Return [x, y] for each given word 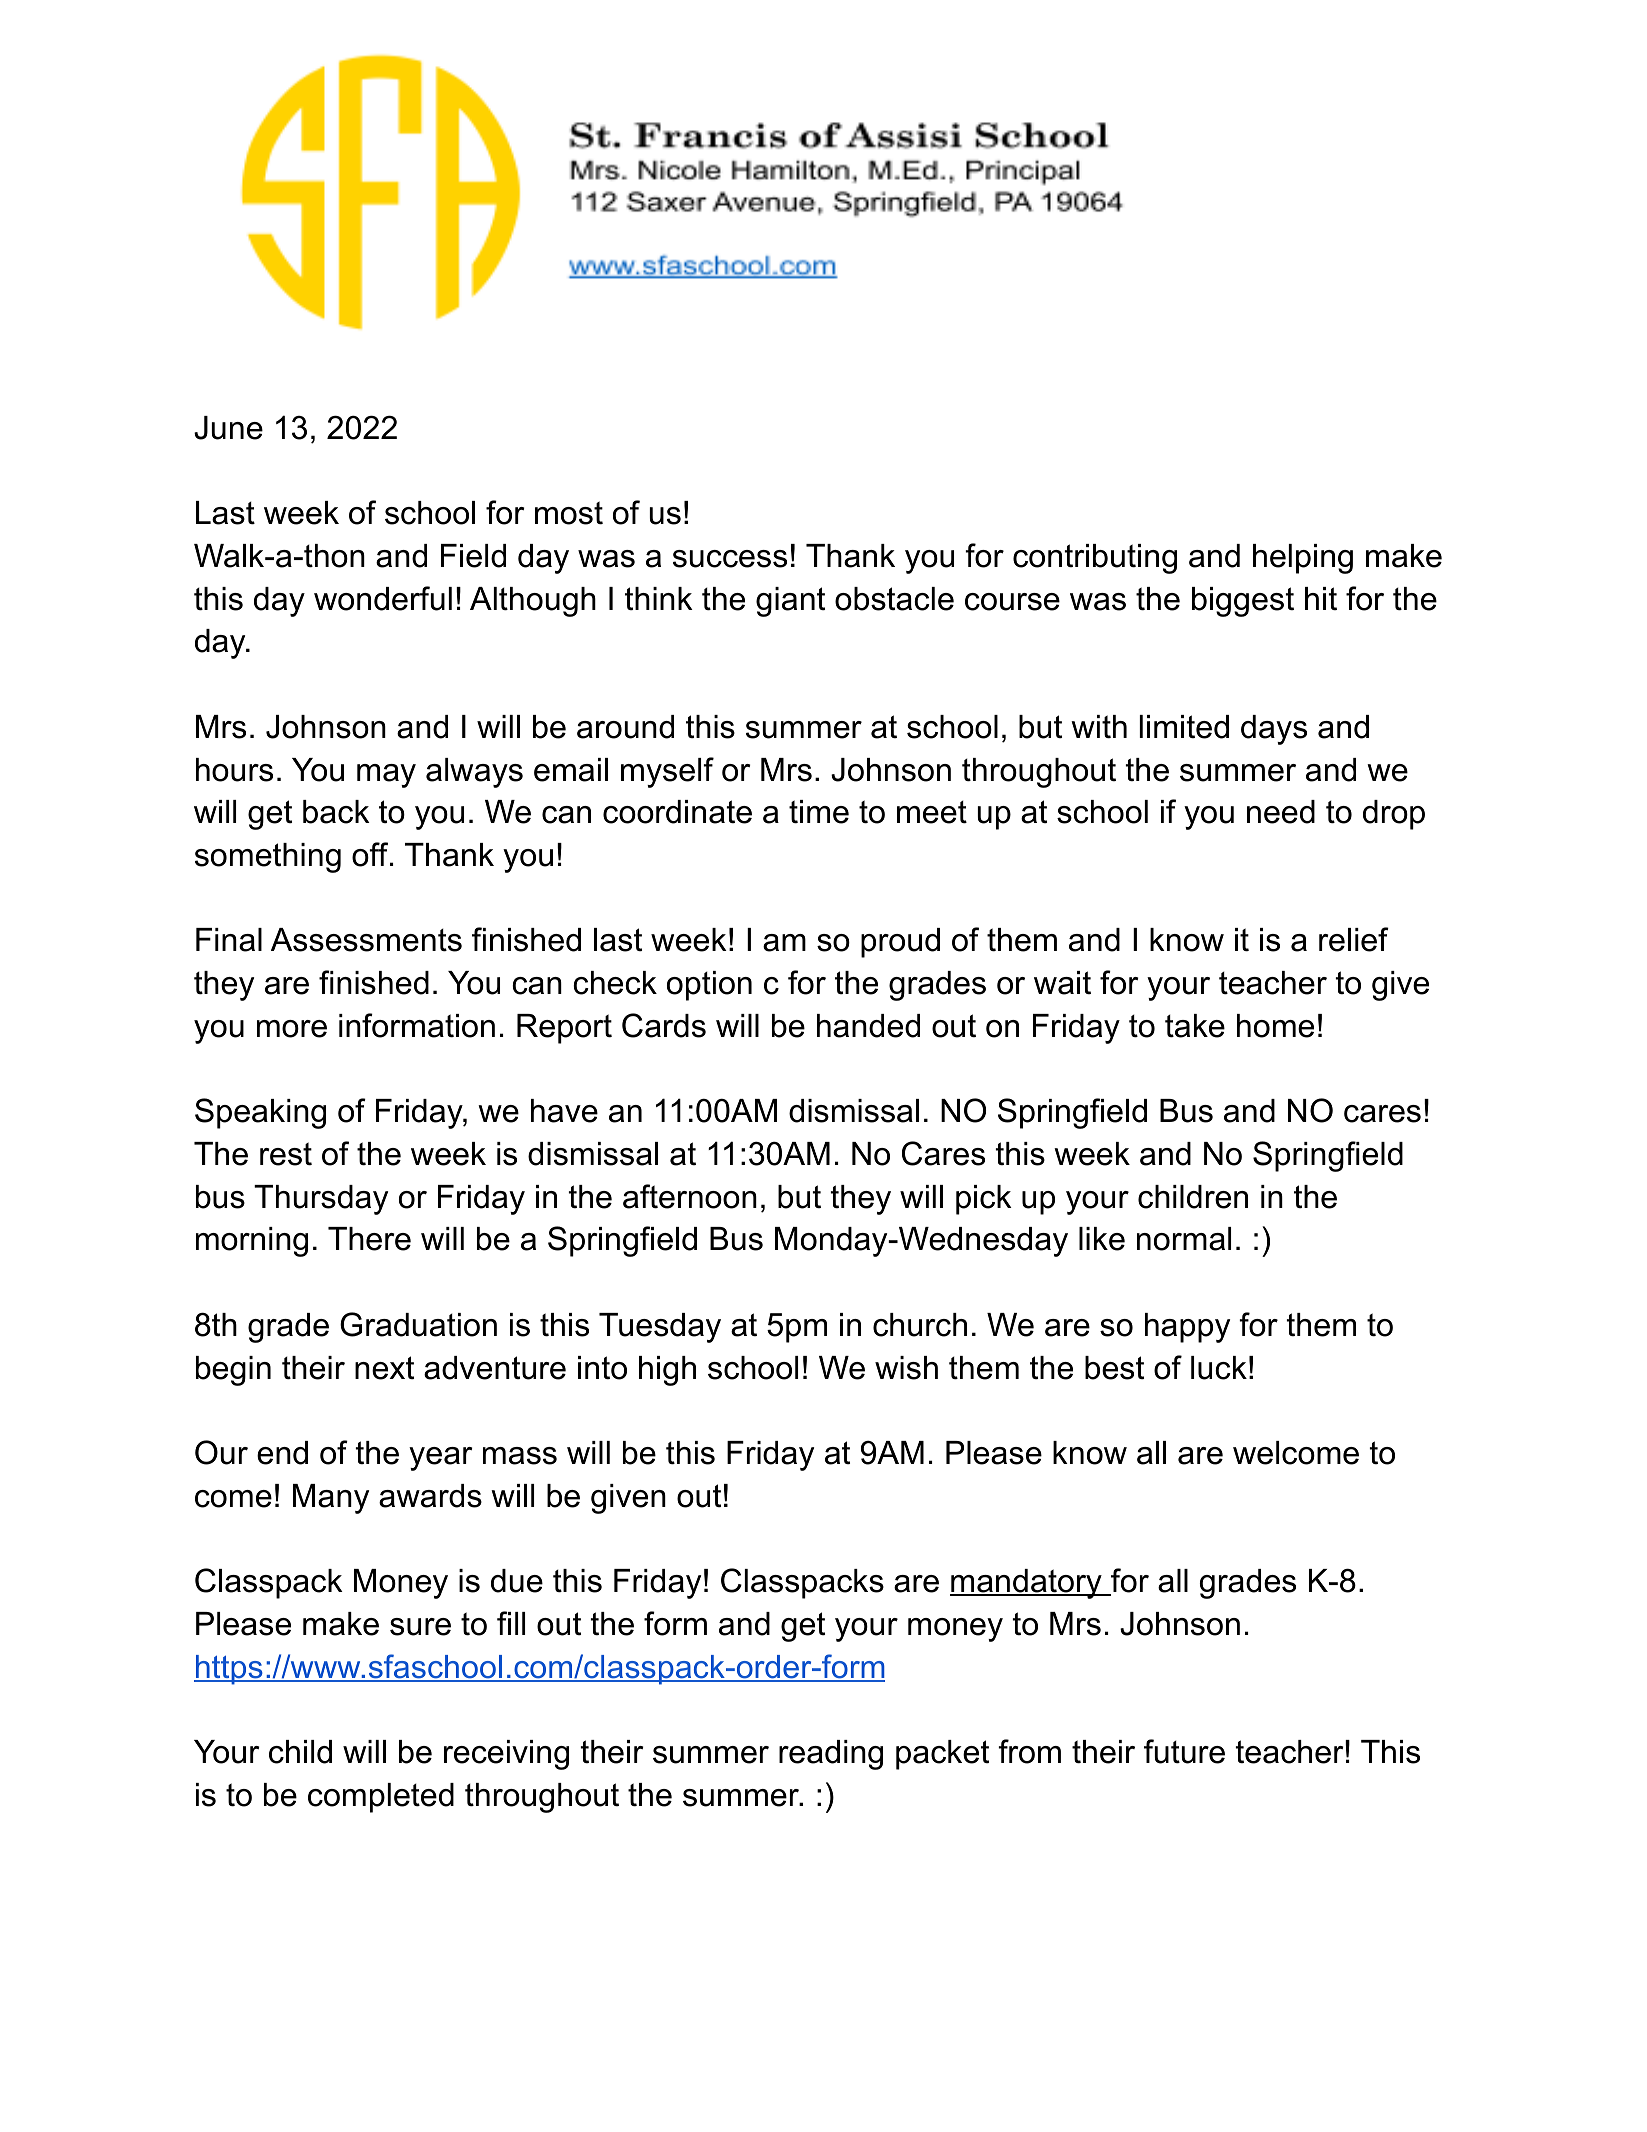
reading [831, 1755]
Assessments [366, 940]
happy [1187, 1328]
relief [1354, 939]
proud [900, 943]
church [920, 1325]
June [228, 428]
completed [381, 1798]
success [730, 559]
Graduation [418, 1324]
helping [1303, 559]
